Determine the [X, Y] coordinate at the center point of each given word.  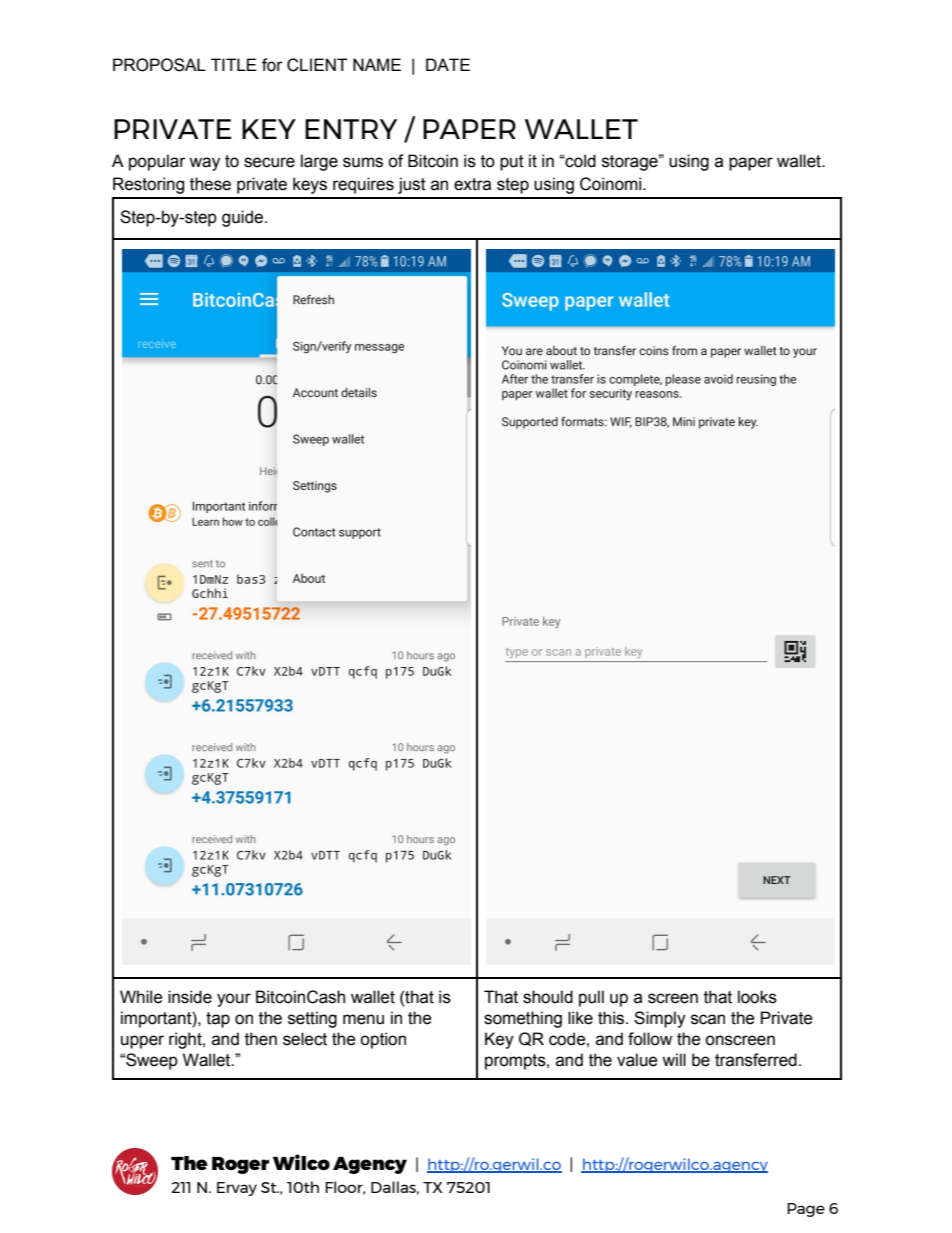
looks [757, 997]
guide [242, 218]
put [512, 163]
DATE [448, 64]
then [261, 1039]
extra [472, 184]
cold [580, 161]
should [548, 997]
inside [190, 997]
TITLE [234, 64]
